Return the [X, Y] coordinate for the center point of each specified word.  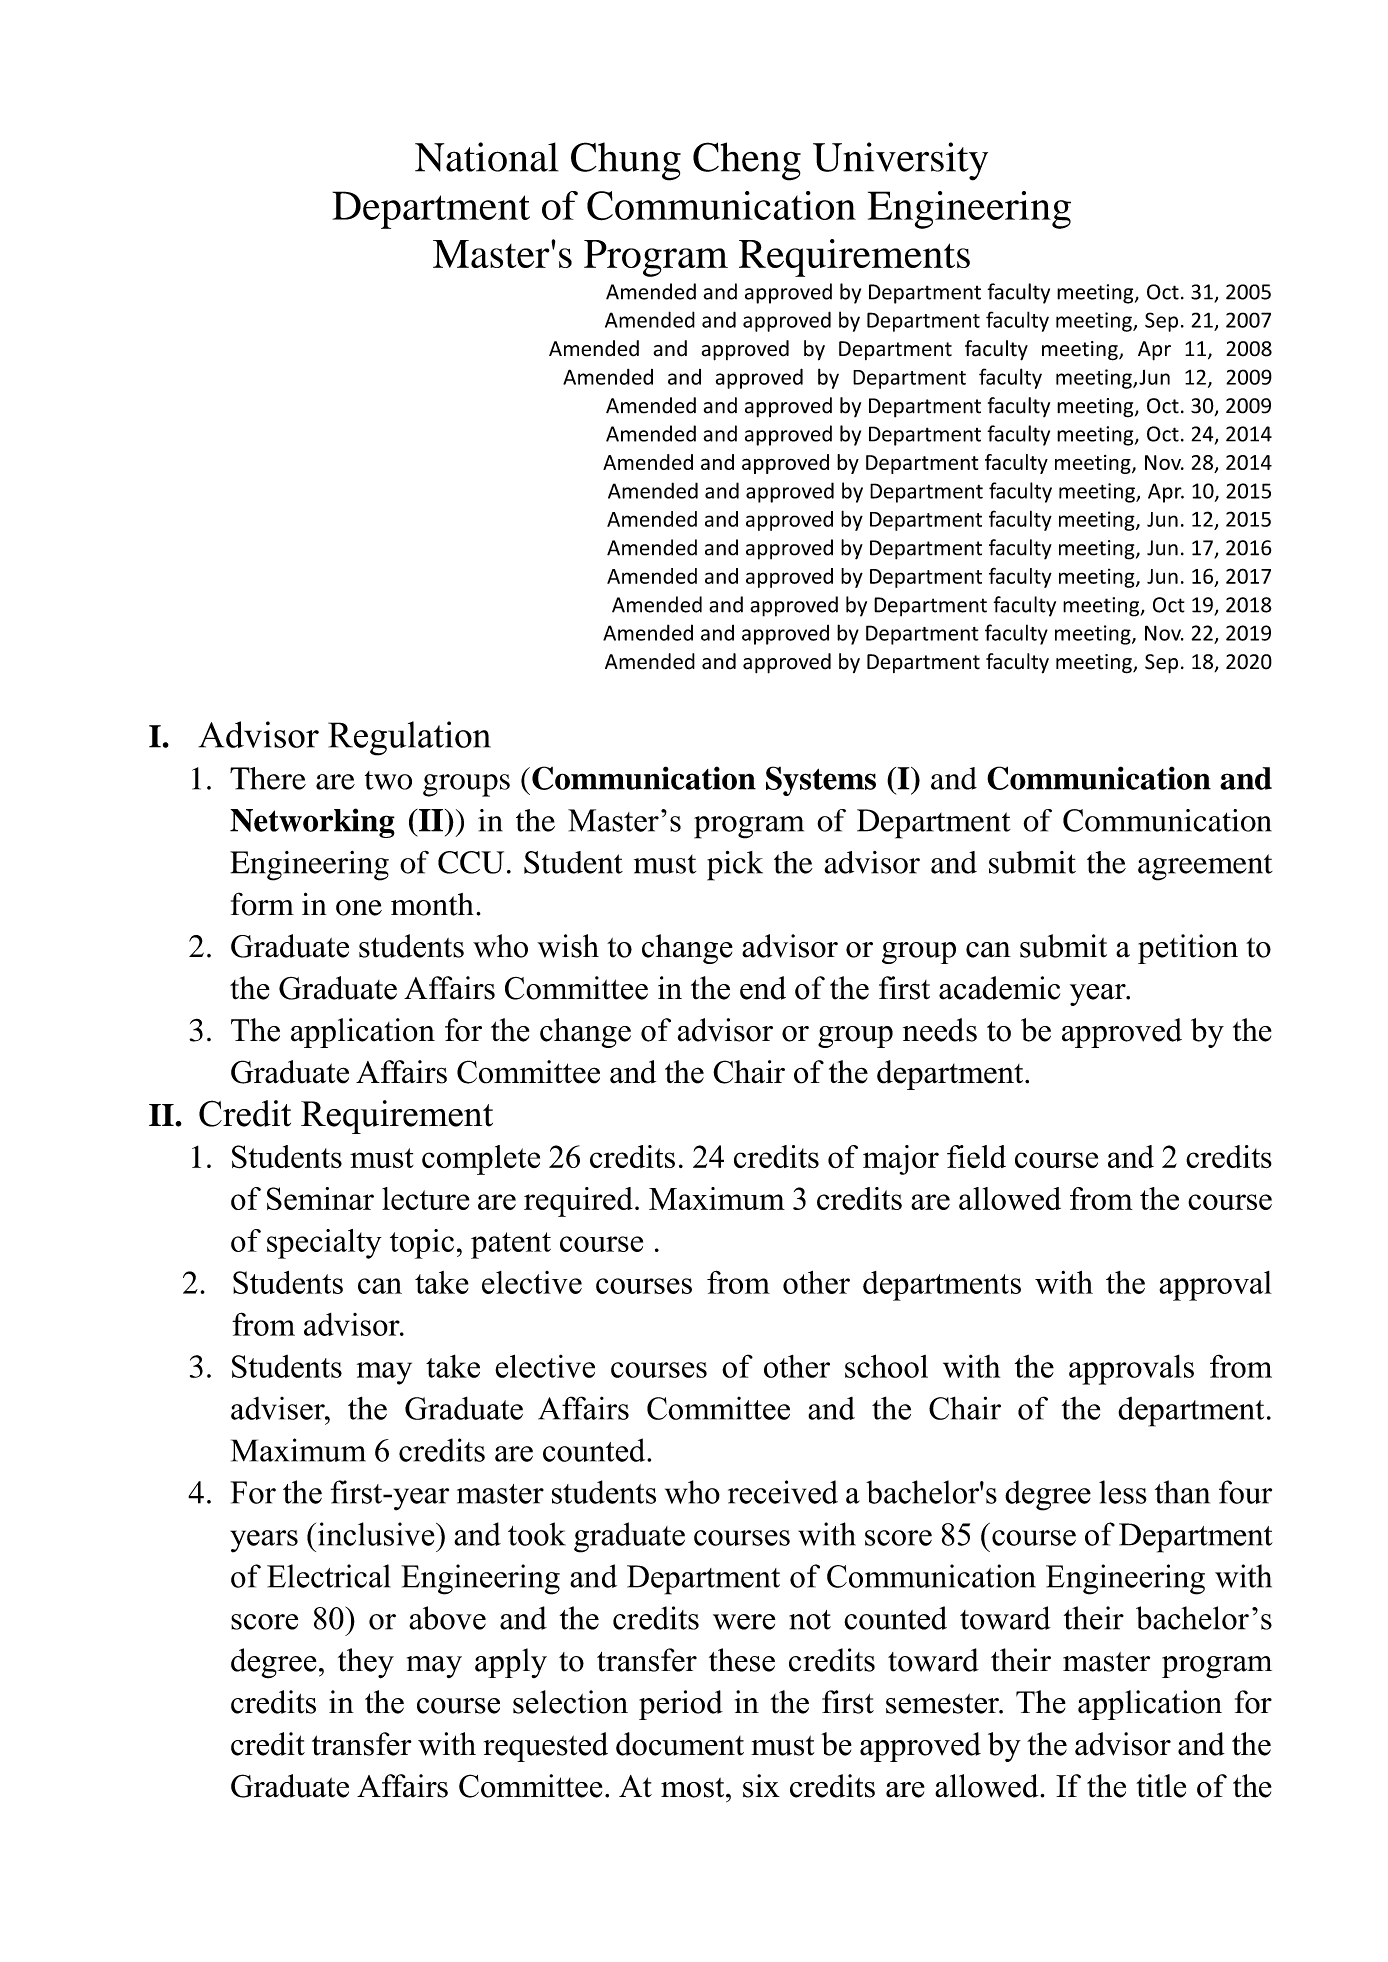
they [366, 1663]
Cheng [747, 161]
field [976, 1156]
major [901, 1160]
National [487, 157]
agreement [1205, 867]
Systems [821, 781]
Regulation [409, 738]
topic [422, 1244]
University [900, 161]
